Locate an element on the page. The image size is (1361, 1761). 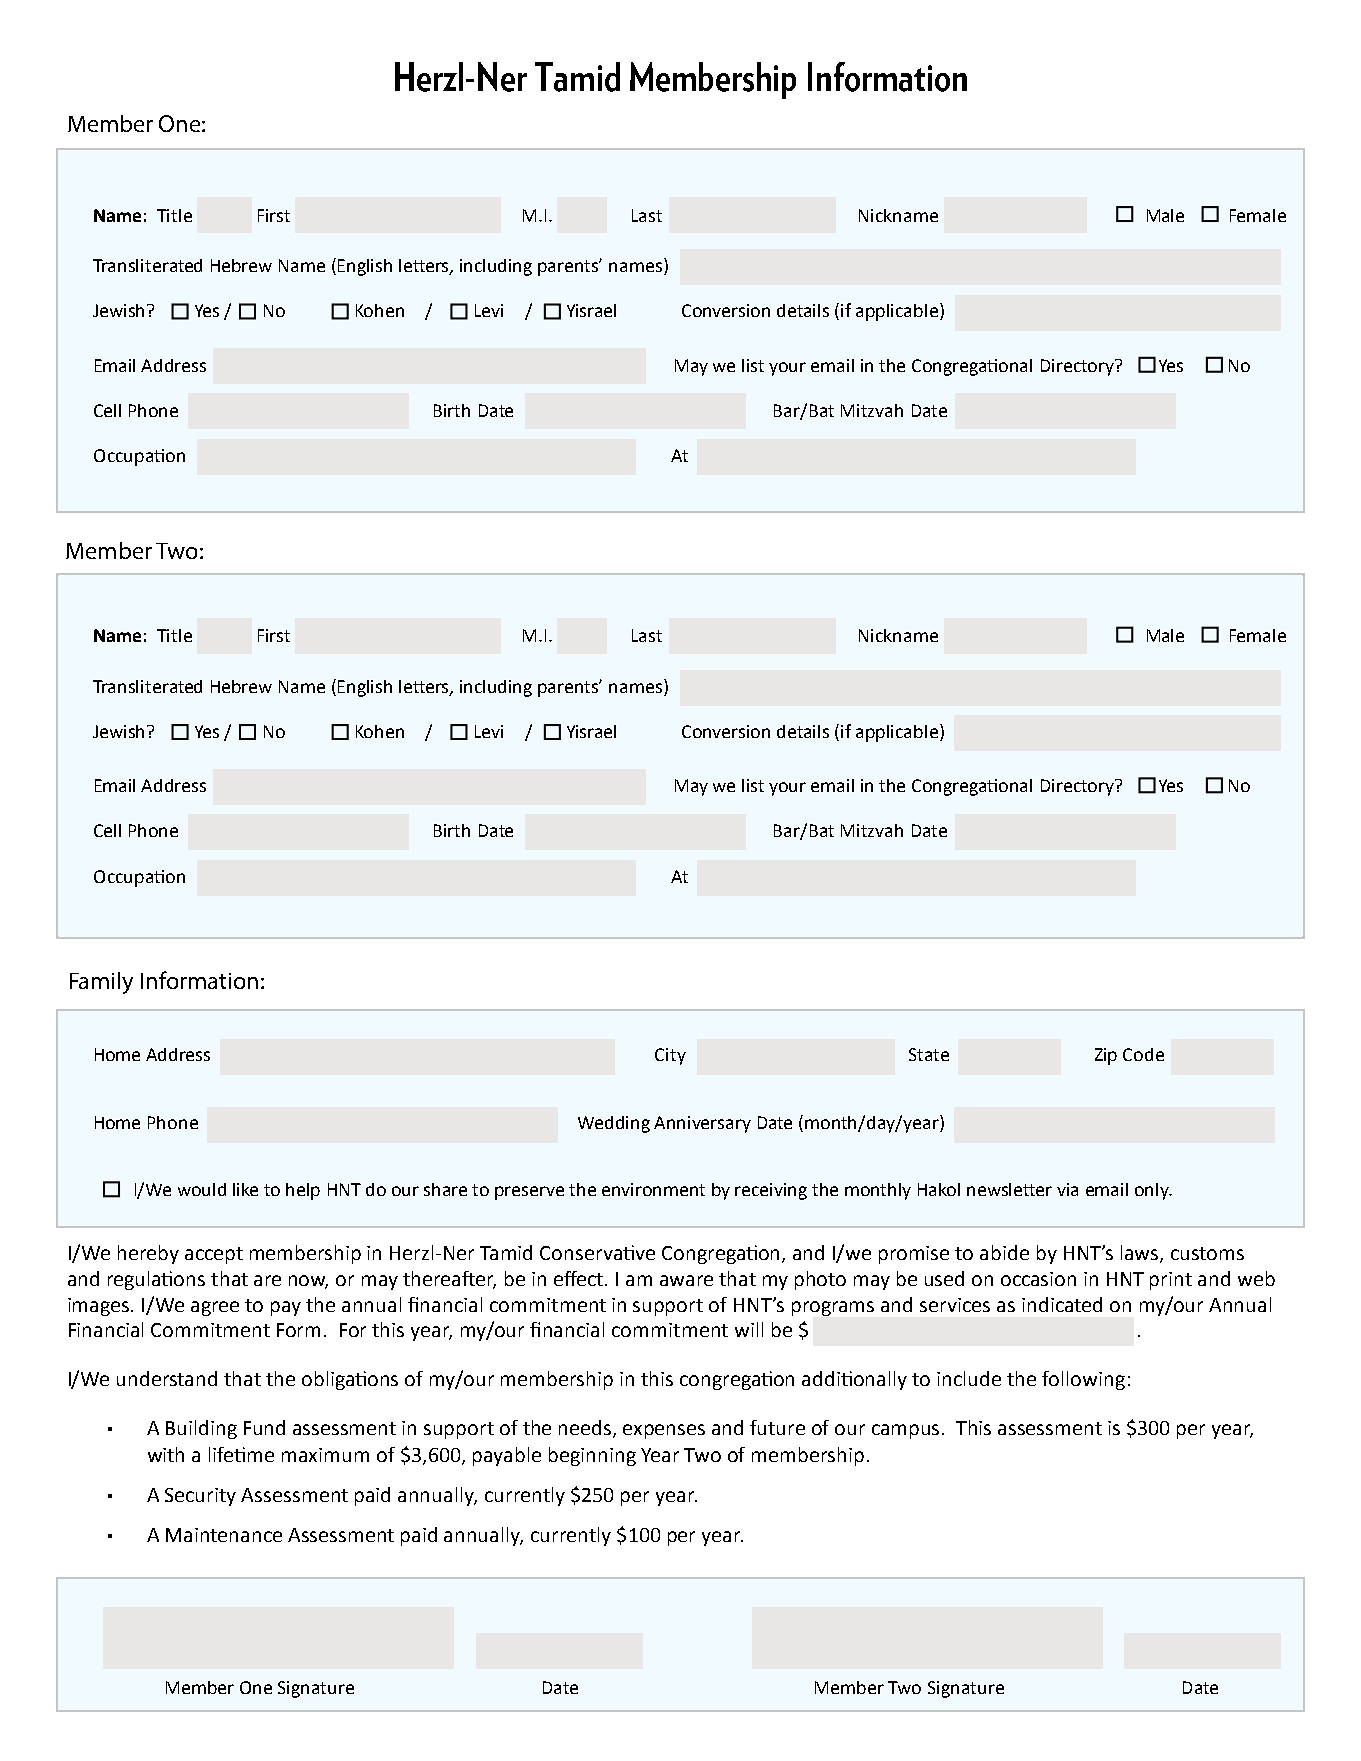
Maintenance is located at coordinates (224, 1535).
